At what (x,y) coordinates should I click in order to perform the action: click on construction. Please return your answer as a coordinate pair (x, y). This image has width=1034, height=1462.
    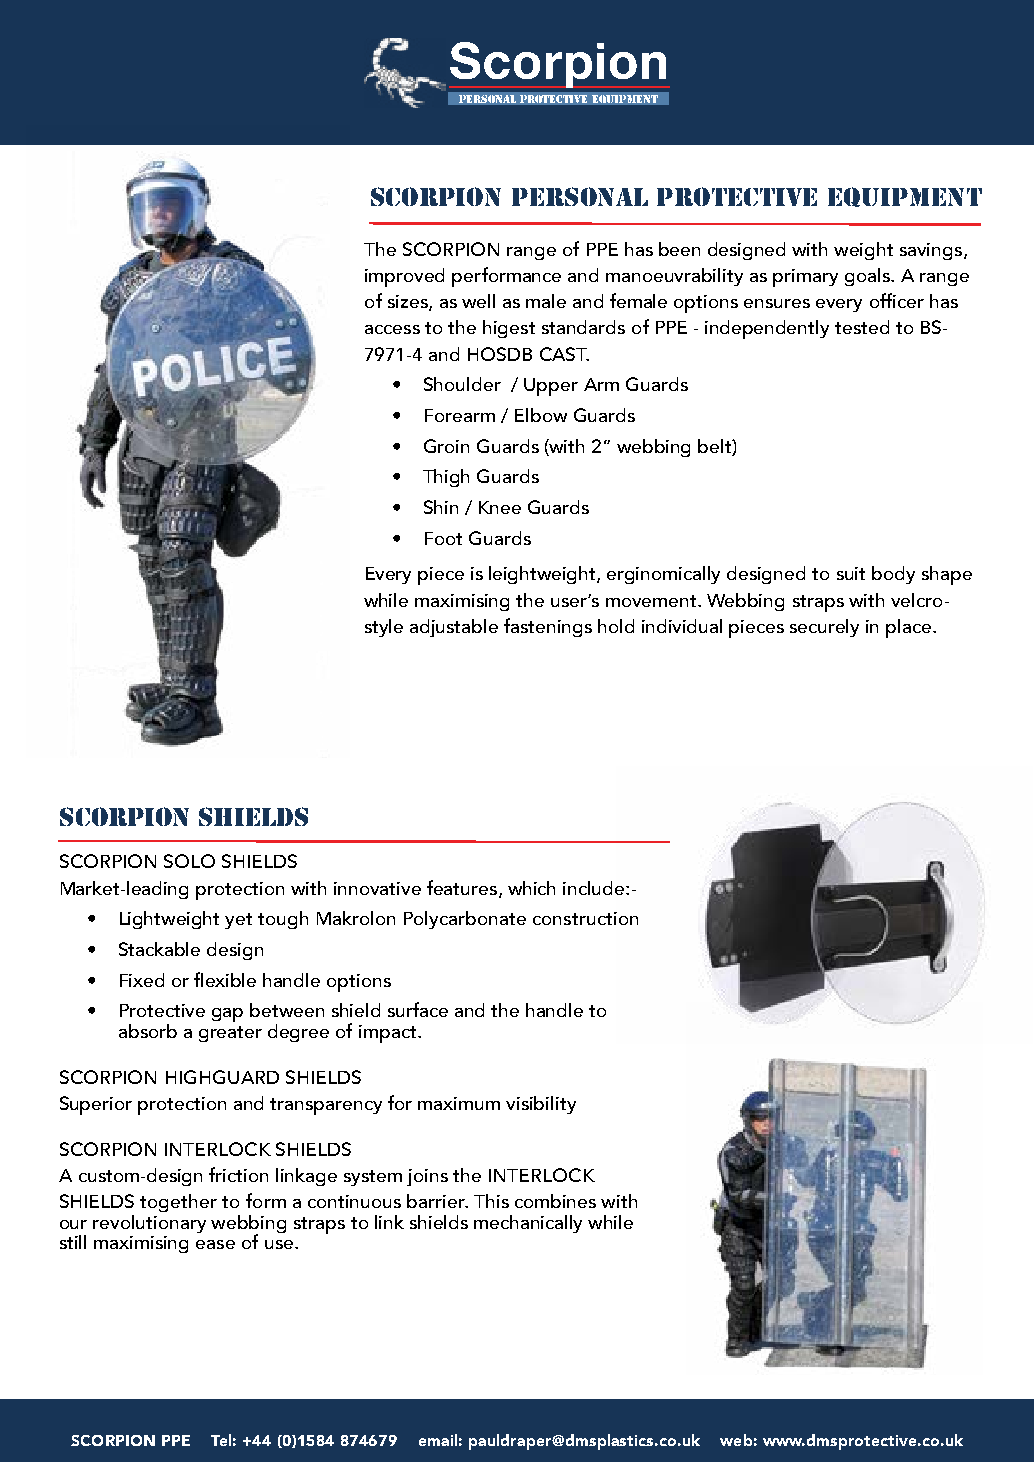
    Looking at the image, I should click on (585, 918).
